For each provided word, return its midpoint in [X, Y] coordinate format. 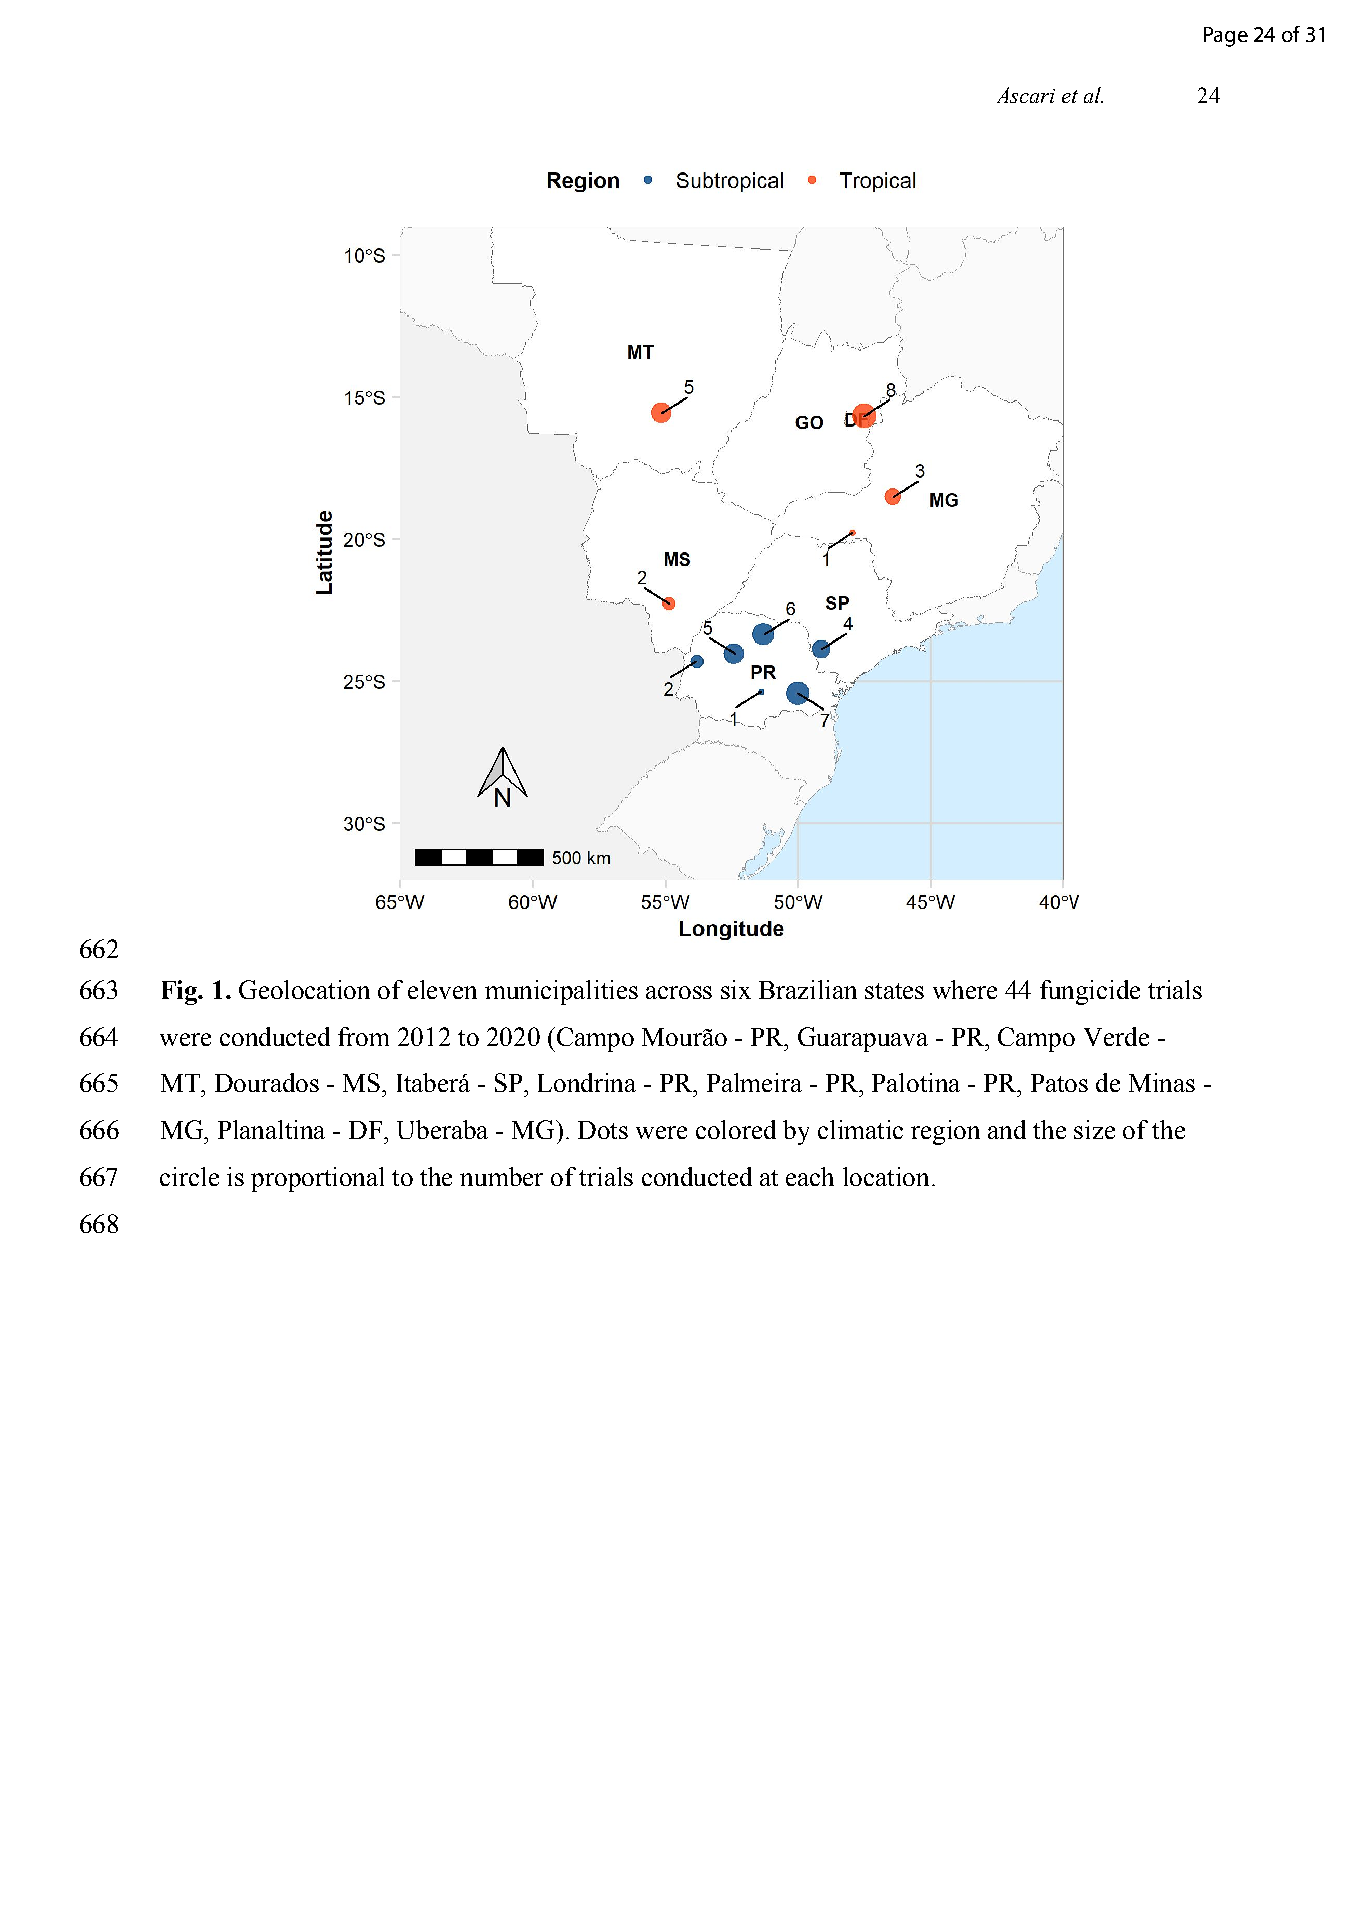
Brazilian [808, 989]
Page [1226, 37]
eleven [442, 989]
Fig [181, 992]
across [679, 992]
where [965, 989]
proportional [317, 1179]
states [894, 991]
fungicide [1090, 992]
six [736, 989]
